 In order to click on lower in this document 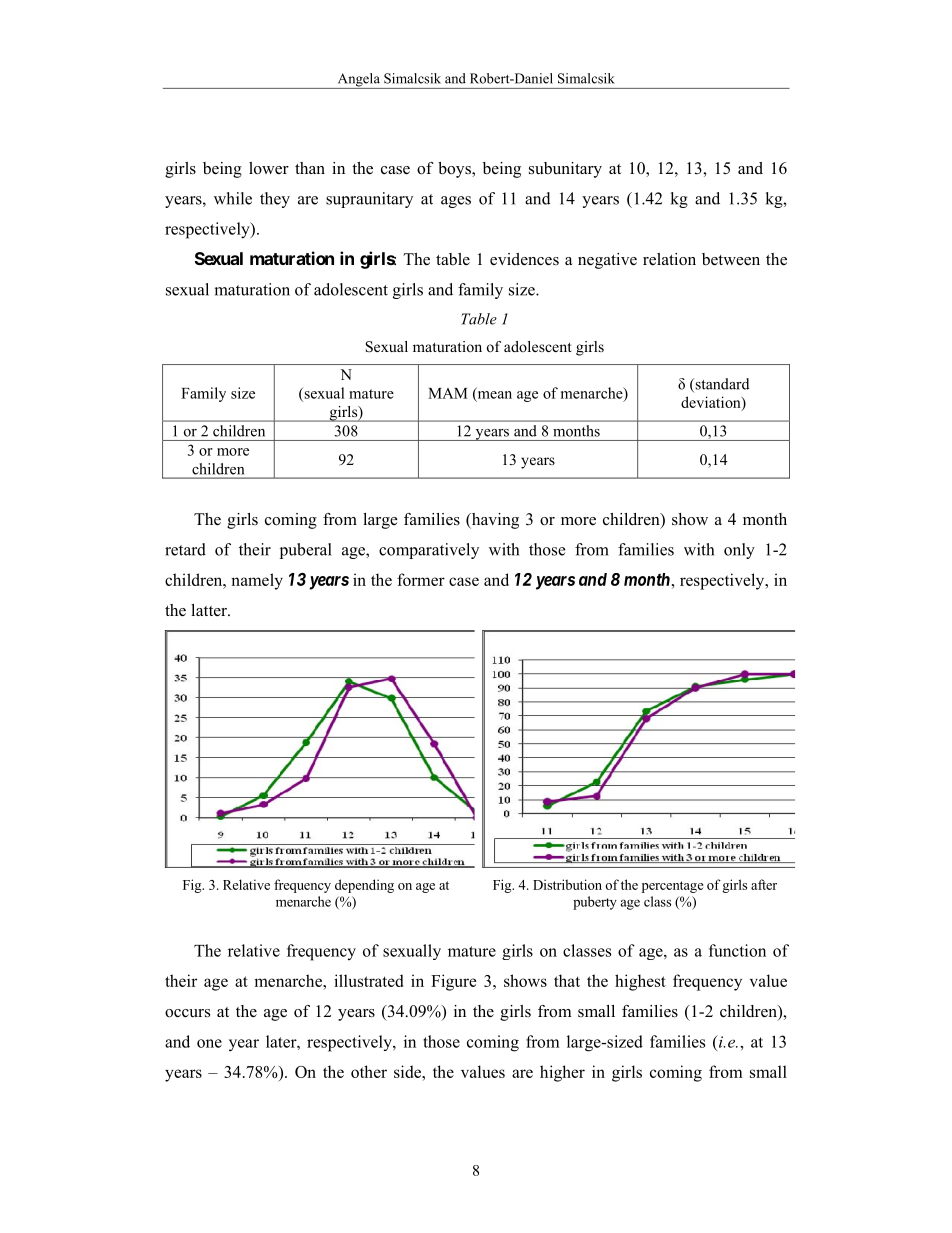, I will do `click(269, 168)`.
